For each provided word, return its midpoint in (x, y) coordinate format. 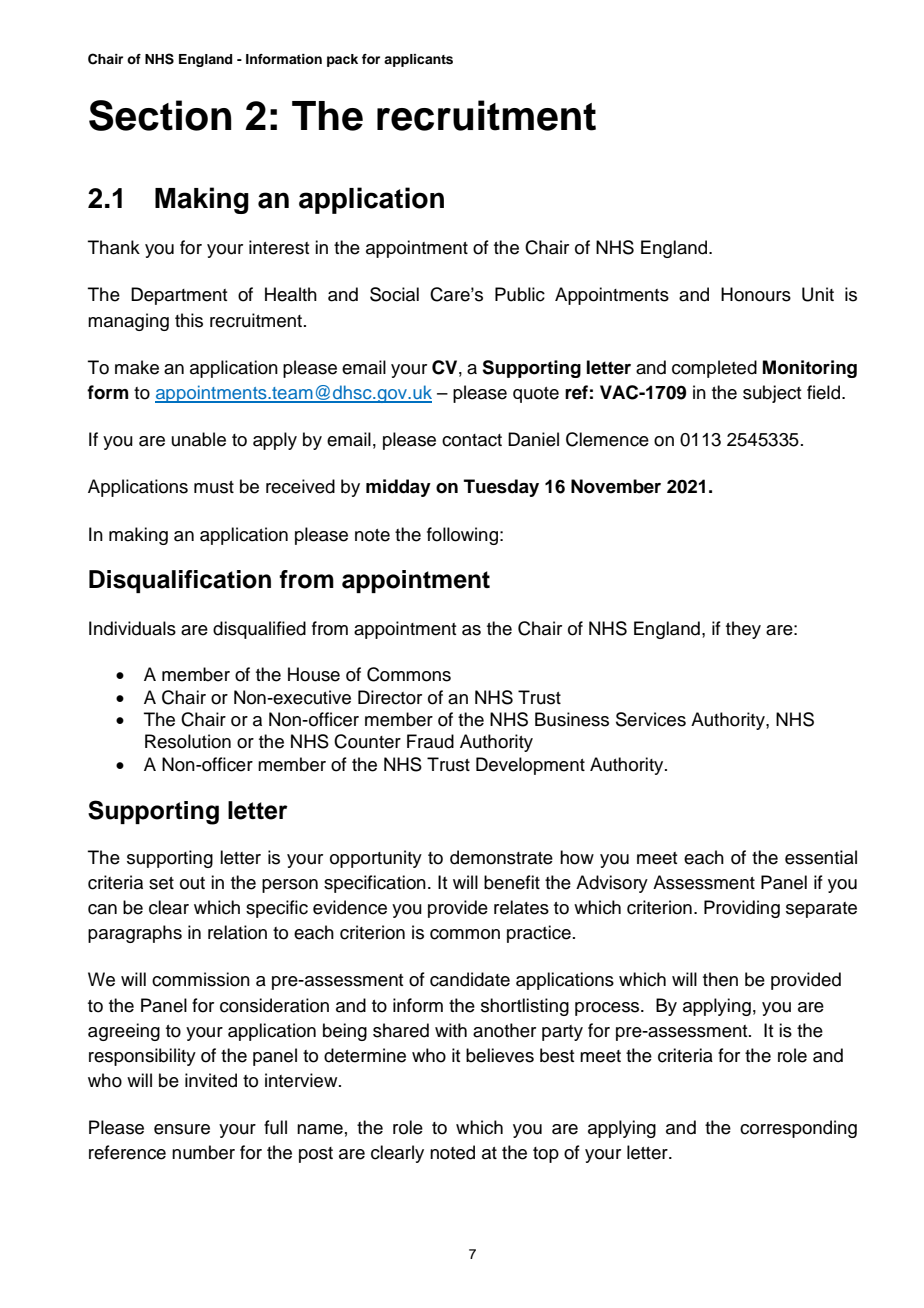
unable (199, 439)
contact (472, 440)
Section (160, 115)
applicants (418, 60)
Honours (756, 294)
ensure (182, 1129)
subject (772, 394)
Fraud (430, 741)
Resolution (188, 741)
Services (651, 719)
